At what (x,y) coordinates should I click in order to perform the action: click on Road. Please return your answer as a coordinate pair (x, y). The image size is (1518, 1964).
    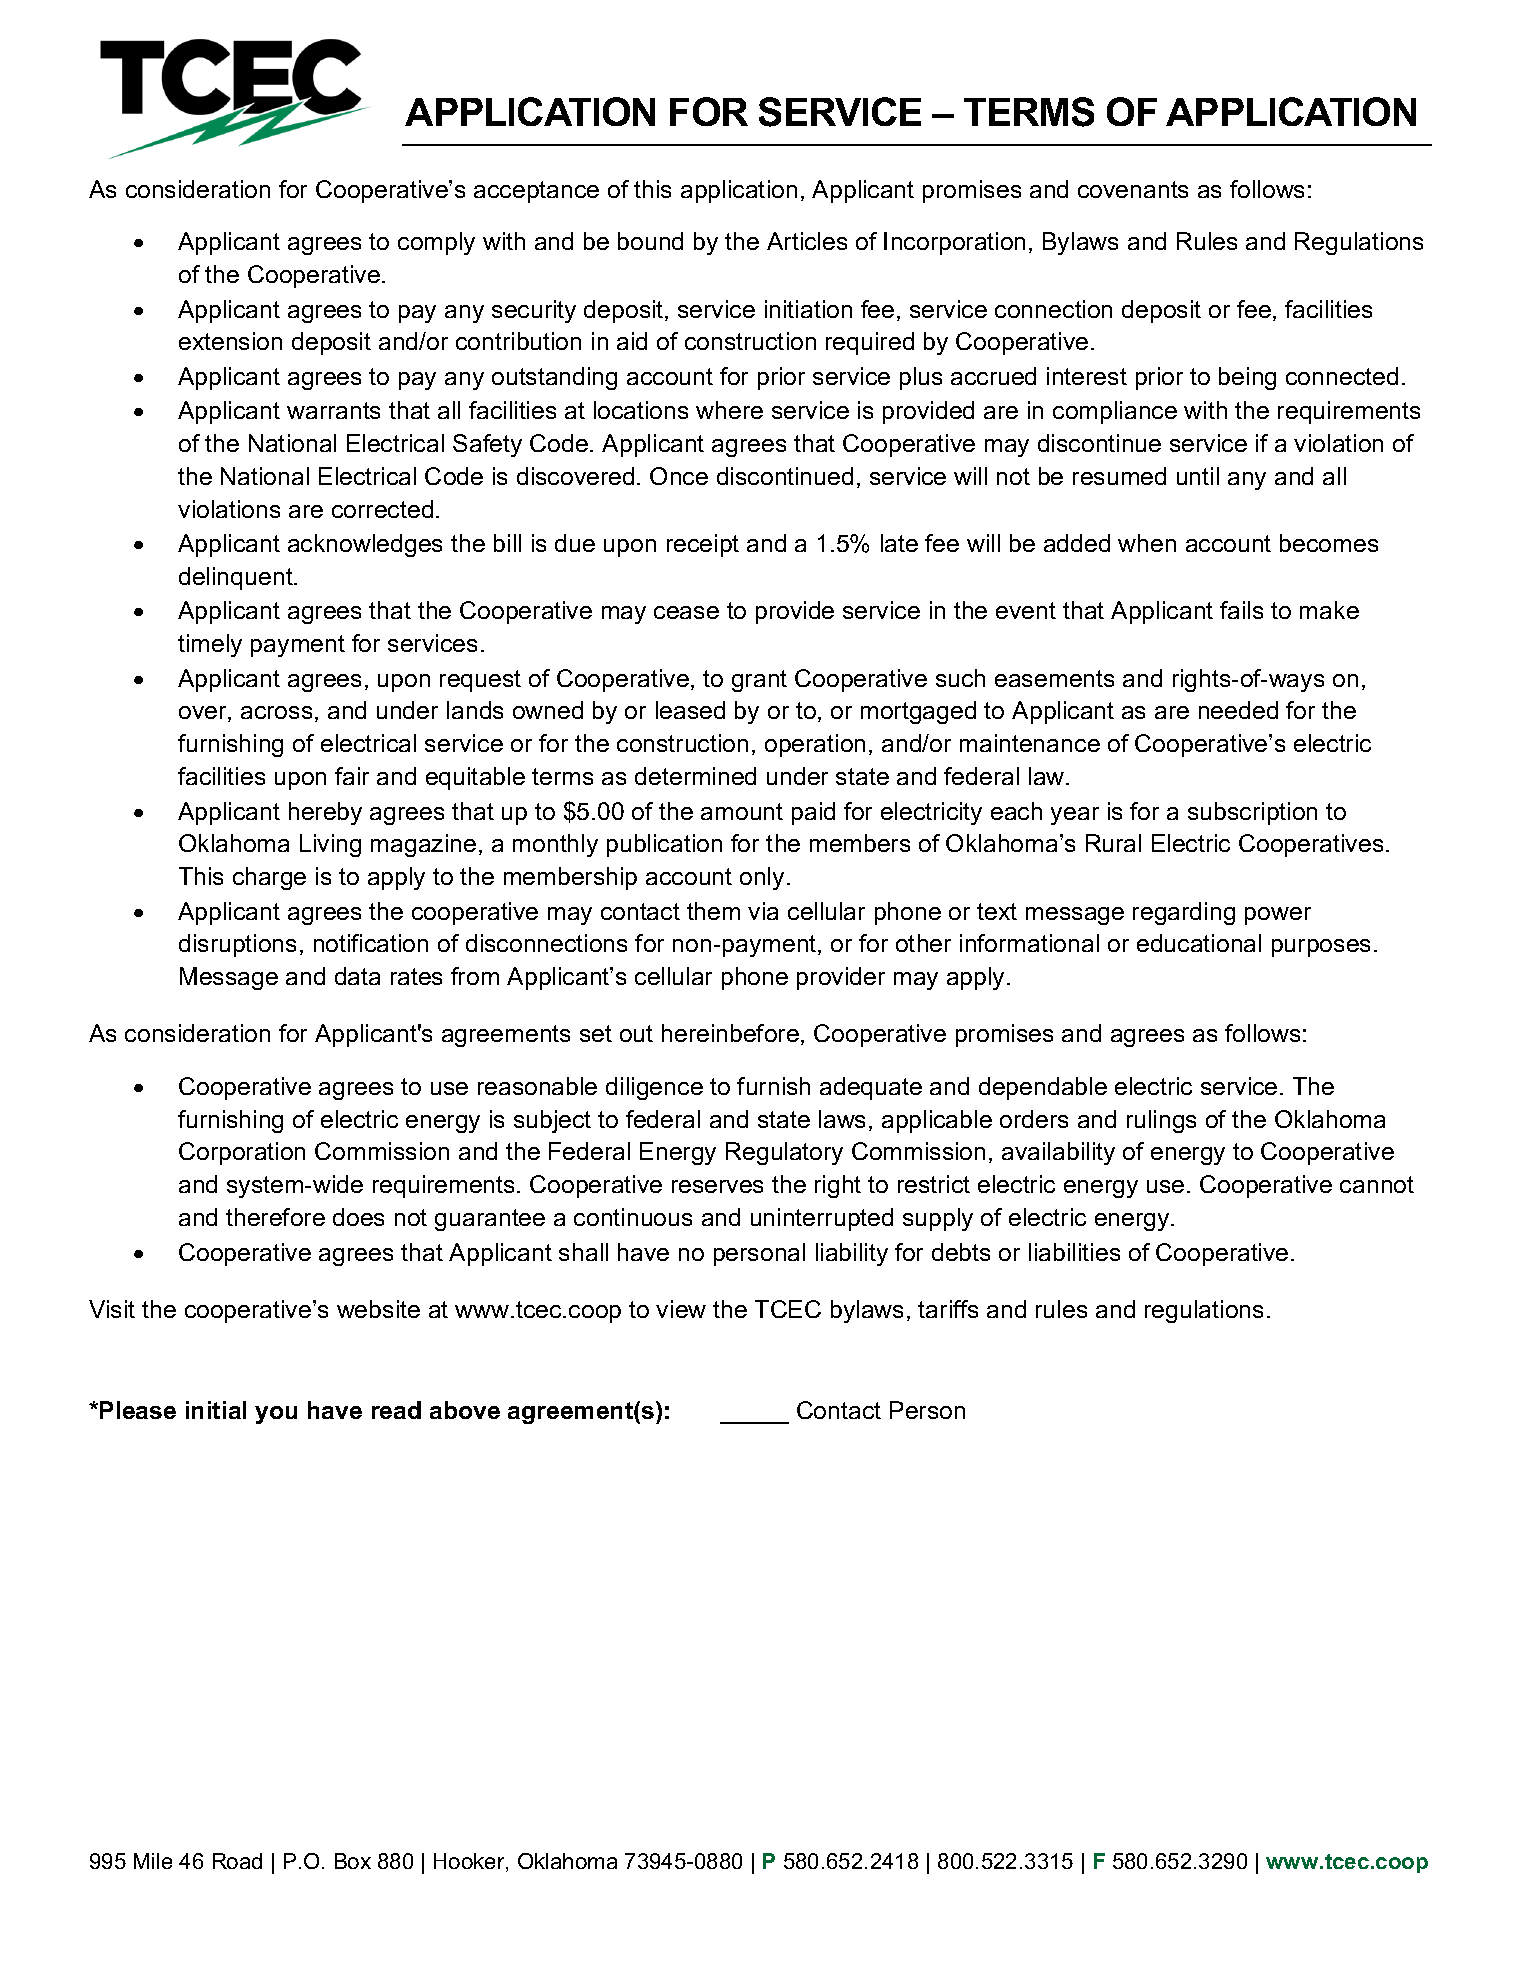
    Looking at the image, I should click on (237, 1861).
